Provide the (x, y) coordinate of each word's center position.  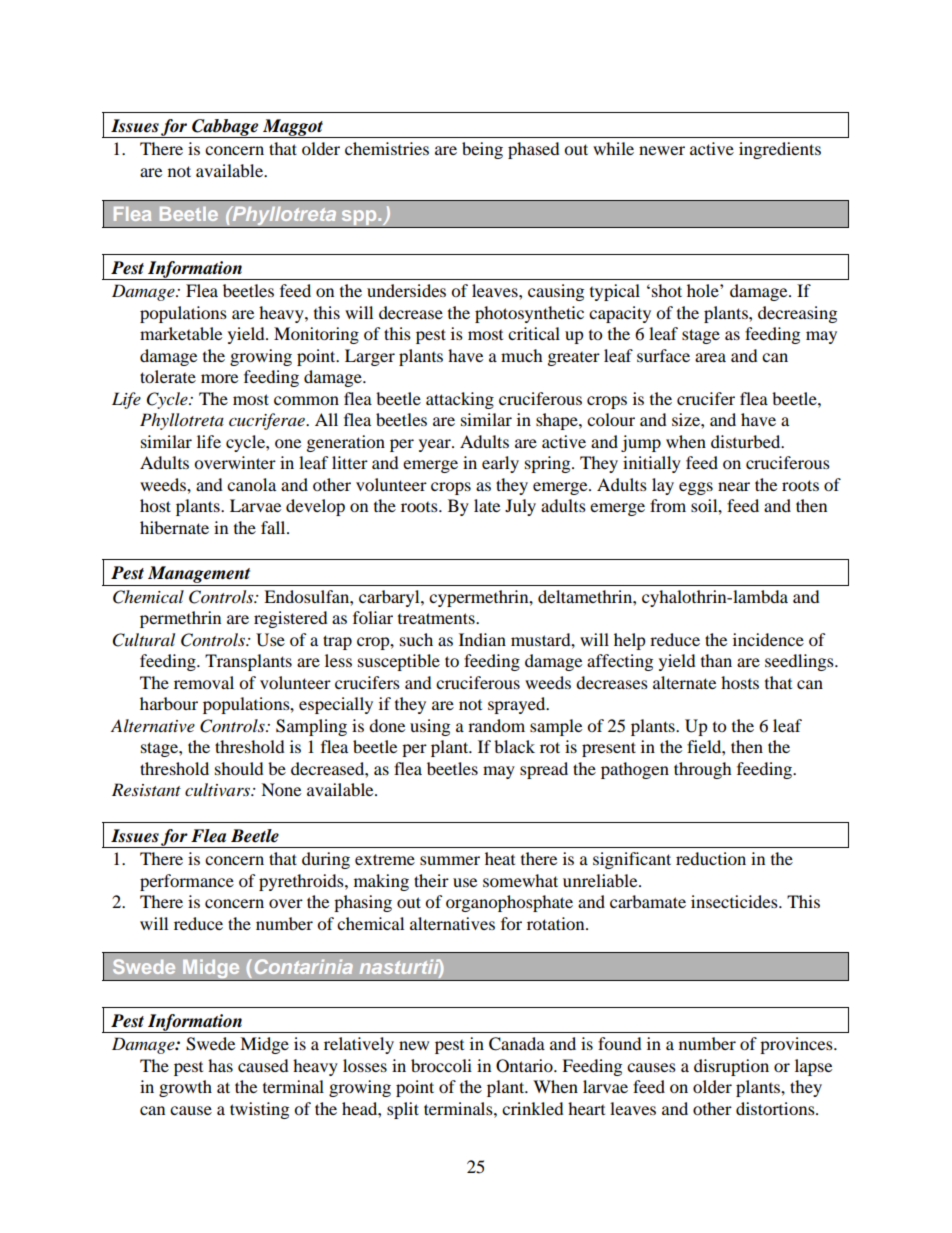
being (482, 150)
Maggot (293, 128)
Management (199, 574)
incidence (768, 639)
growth (185, 1088)
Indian (482, 639)
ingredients (780, 150)
